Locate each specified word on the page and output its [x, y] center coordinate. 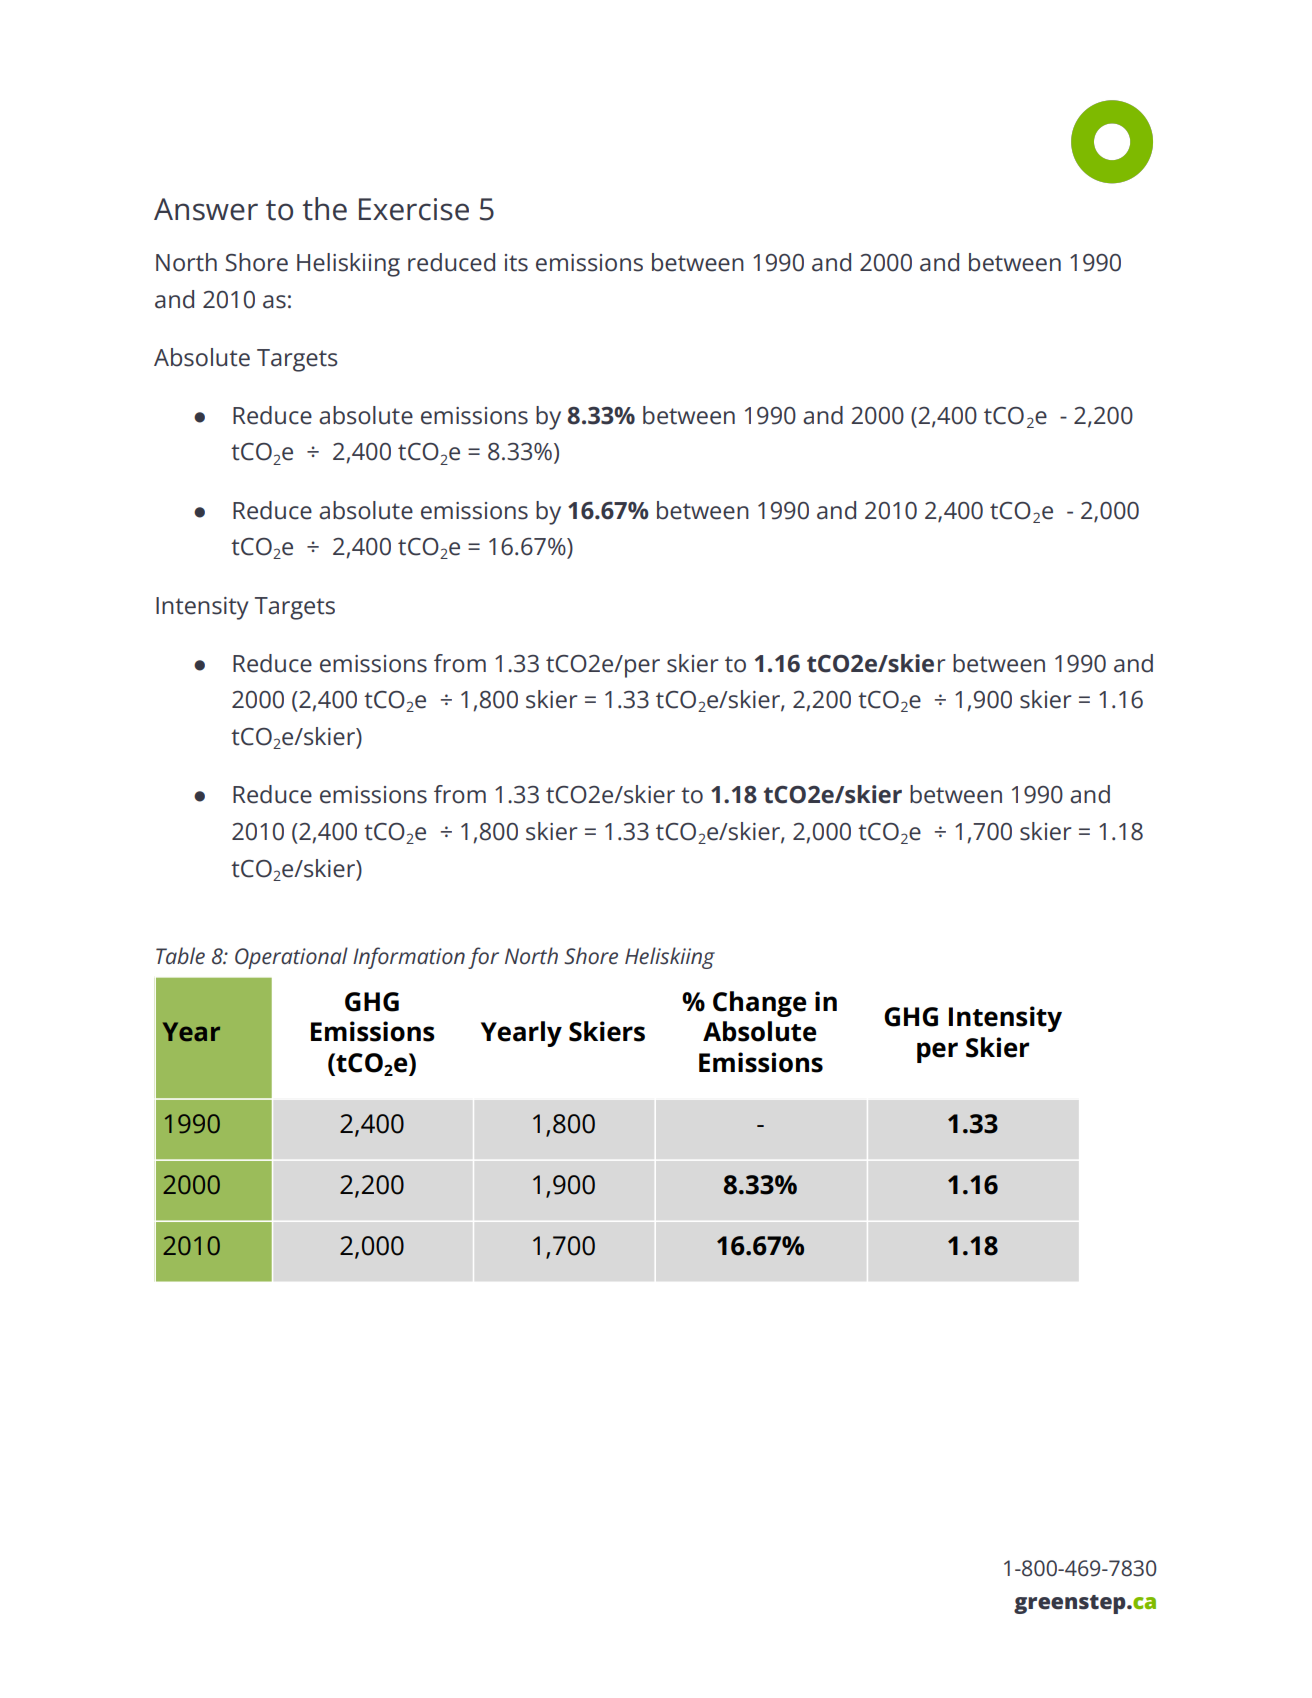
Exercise [414, 209]
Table [180, 956]
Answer [206, 209]
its [516, 263]
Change [760, 1004]
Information [409, 958]
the [324, 209]
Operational [291, 958]
